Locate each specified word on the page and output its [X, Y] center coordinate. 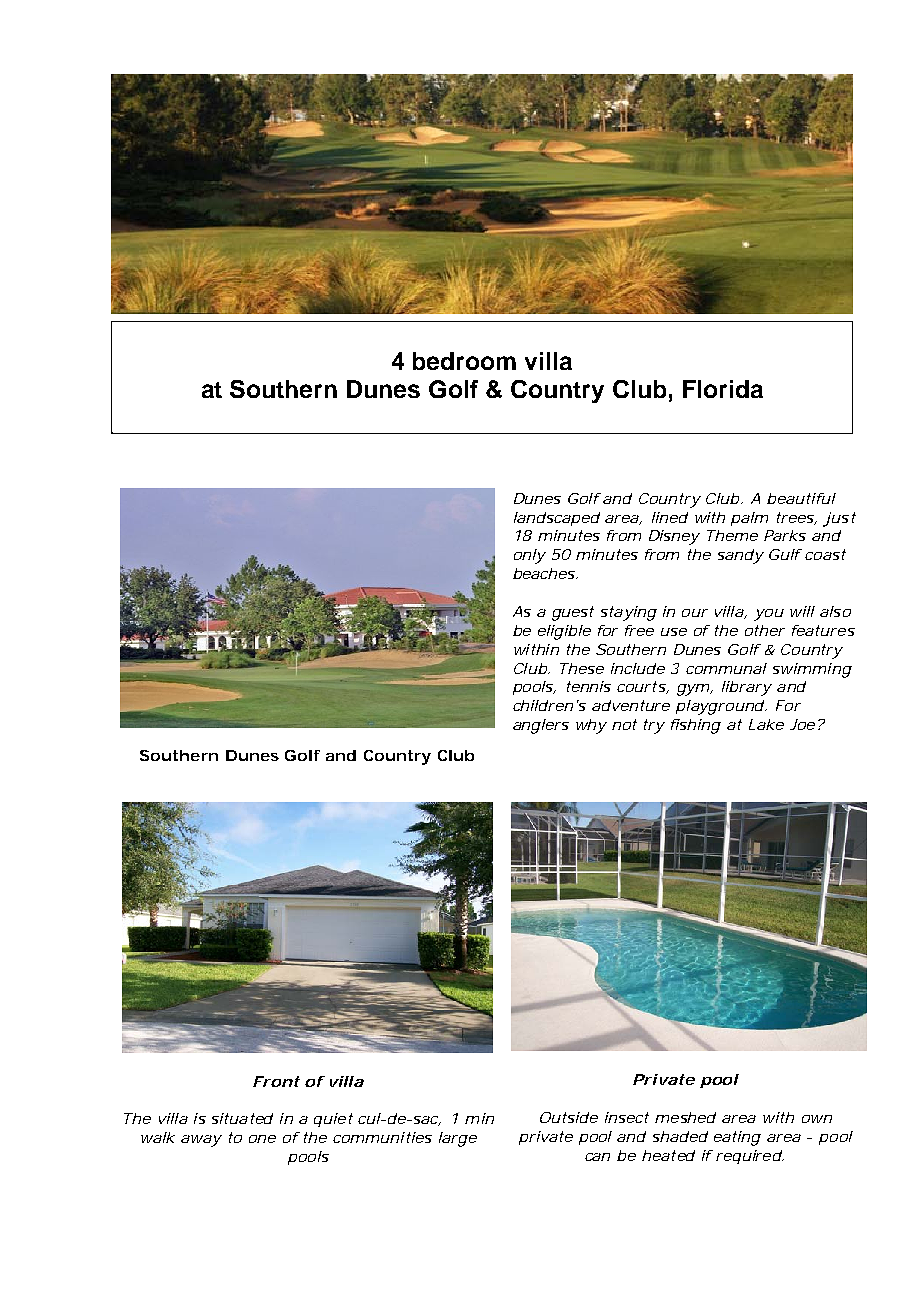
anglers [541, 726]
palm [749, 519]
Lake [766, 724]
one [262, 1139]
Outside [569, 1117]
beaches [545, 573]
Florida [723, 389]
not [624, 724]
